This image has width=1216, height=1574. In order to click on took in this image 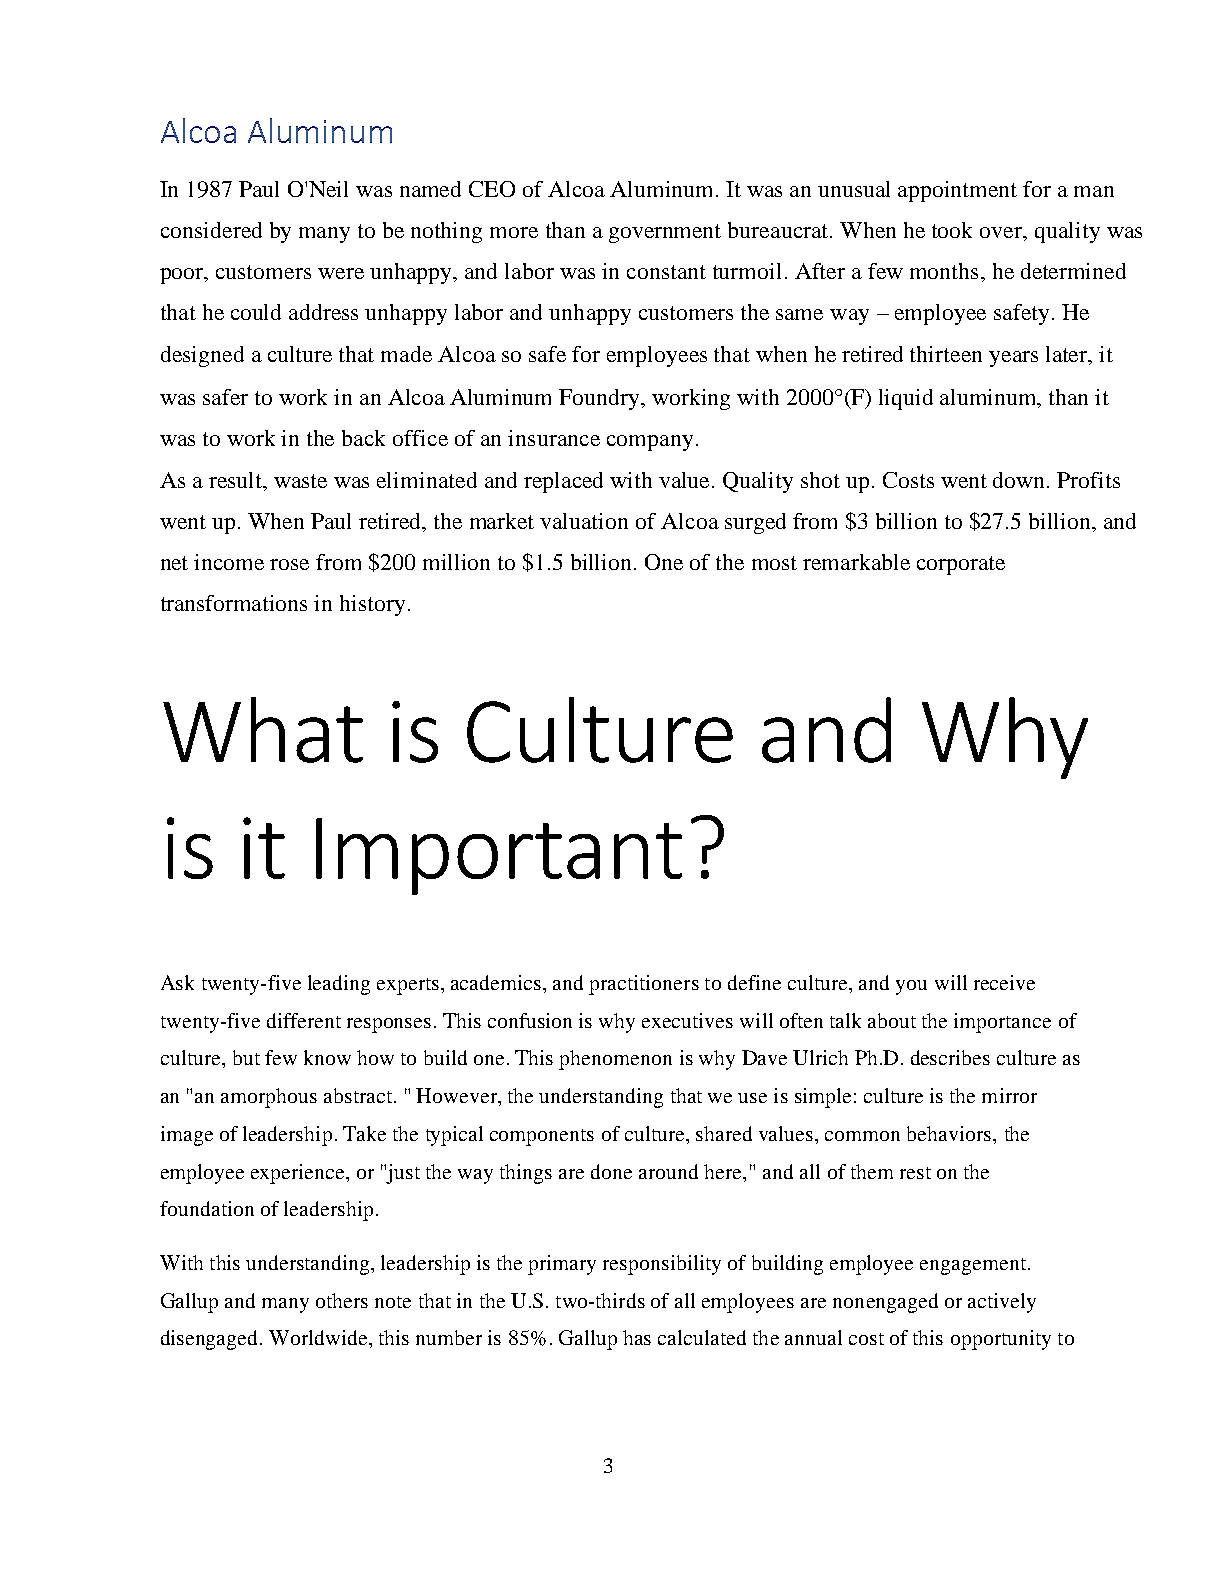, I will do `click(952, 230)`.
